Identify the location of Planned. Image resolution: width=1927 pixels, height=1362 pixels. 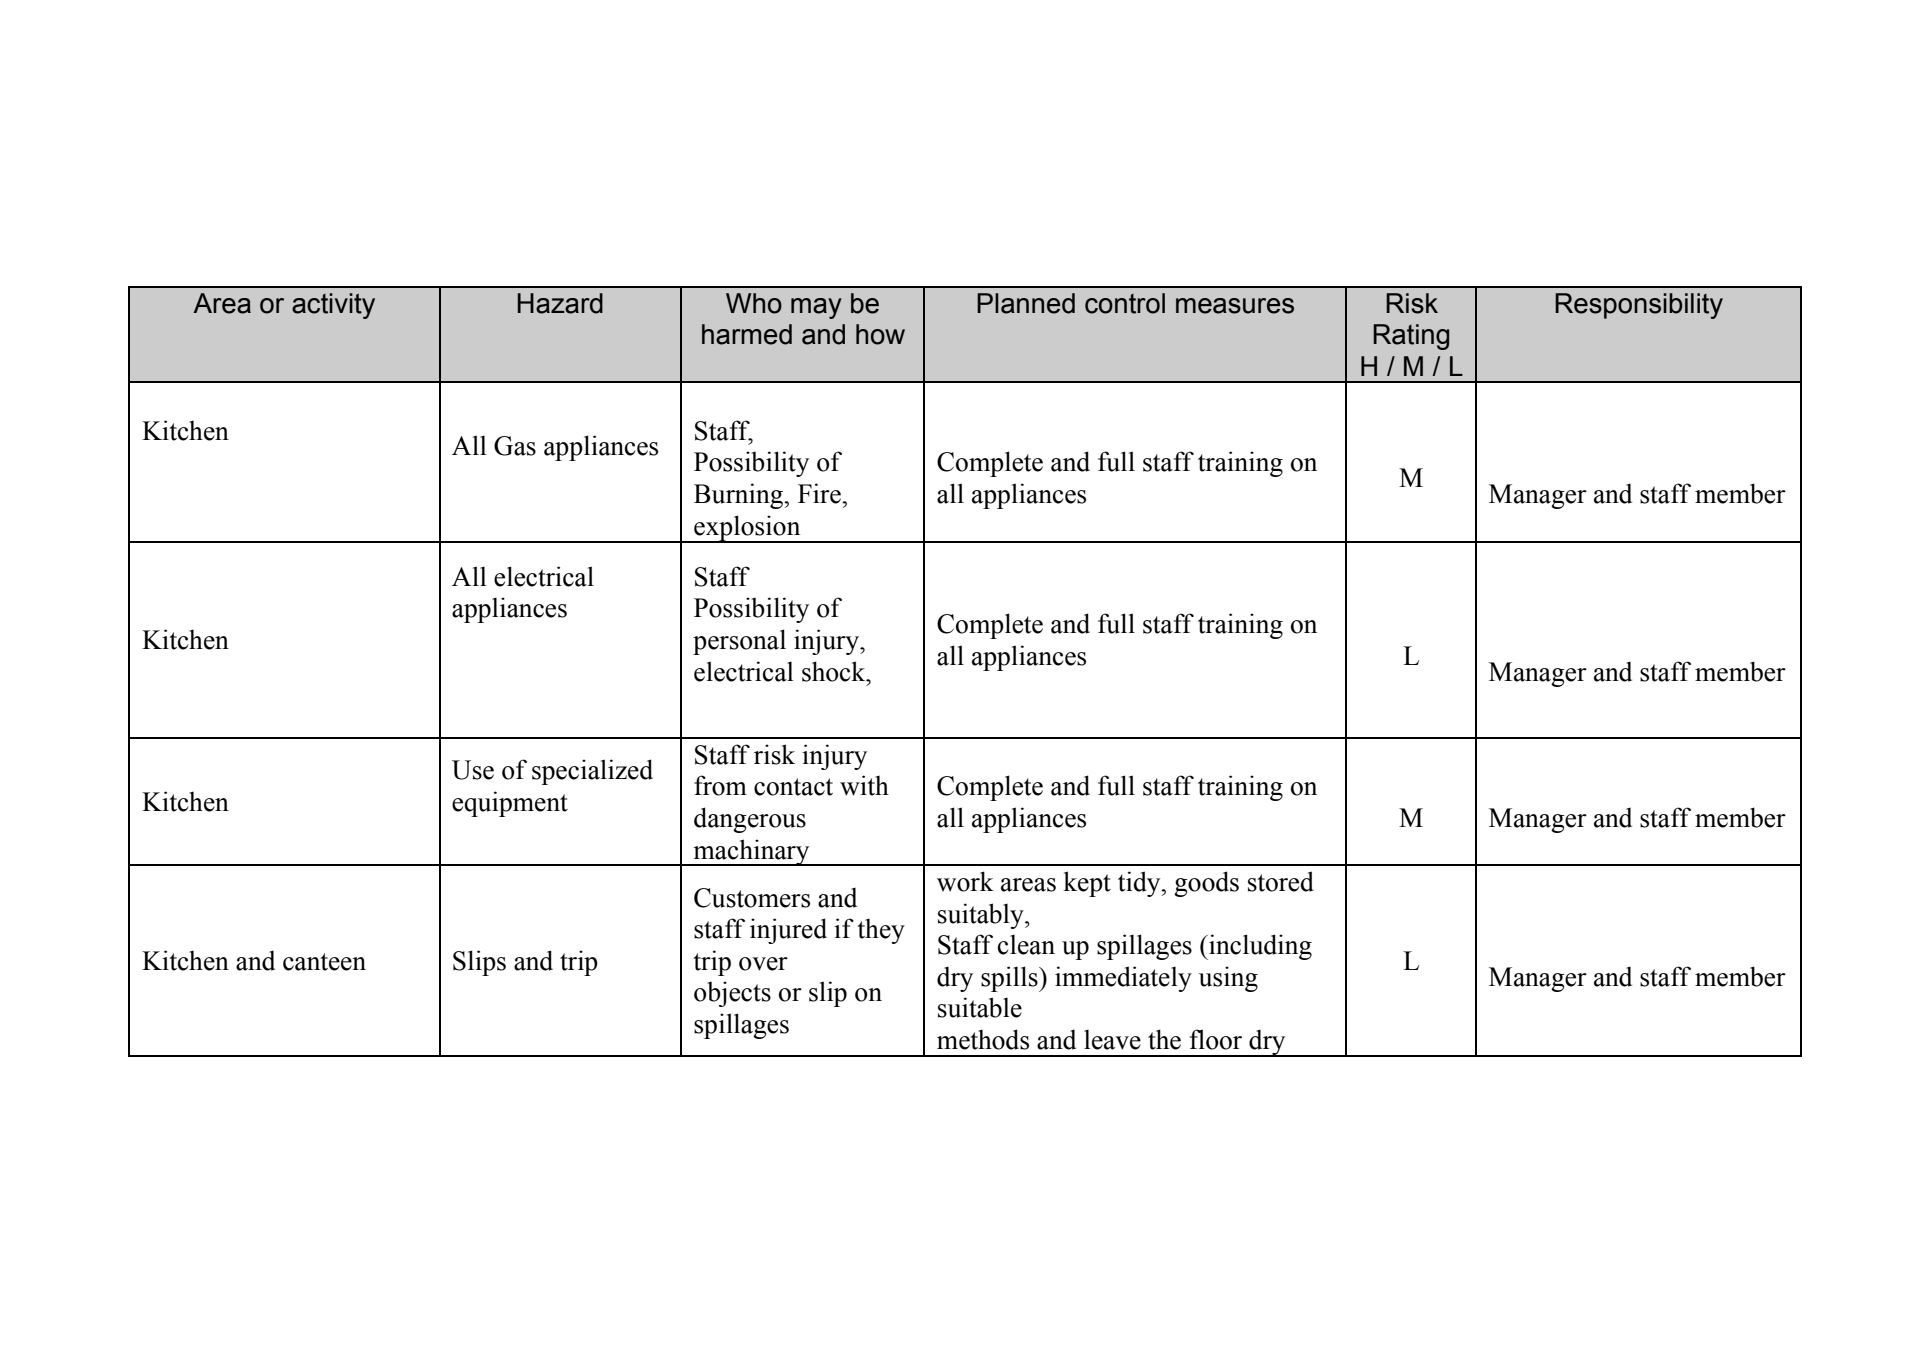
(1026, 303).
